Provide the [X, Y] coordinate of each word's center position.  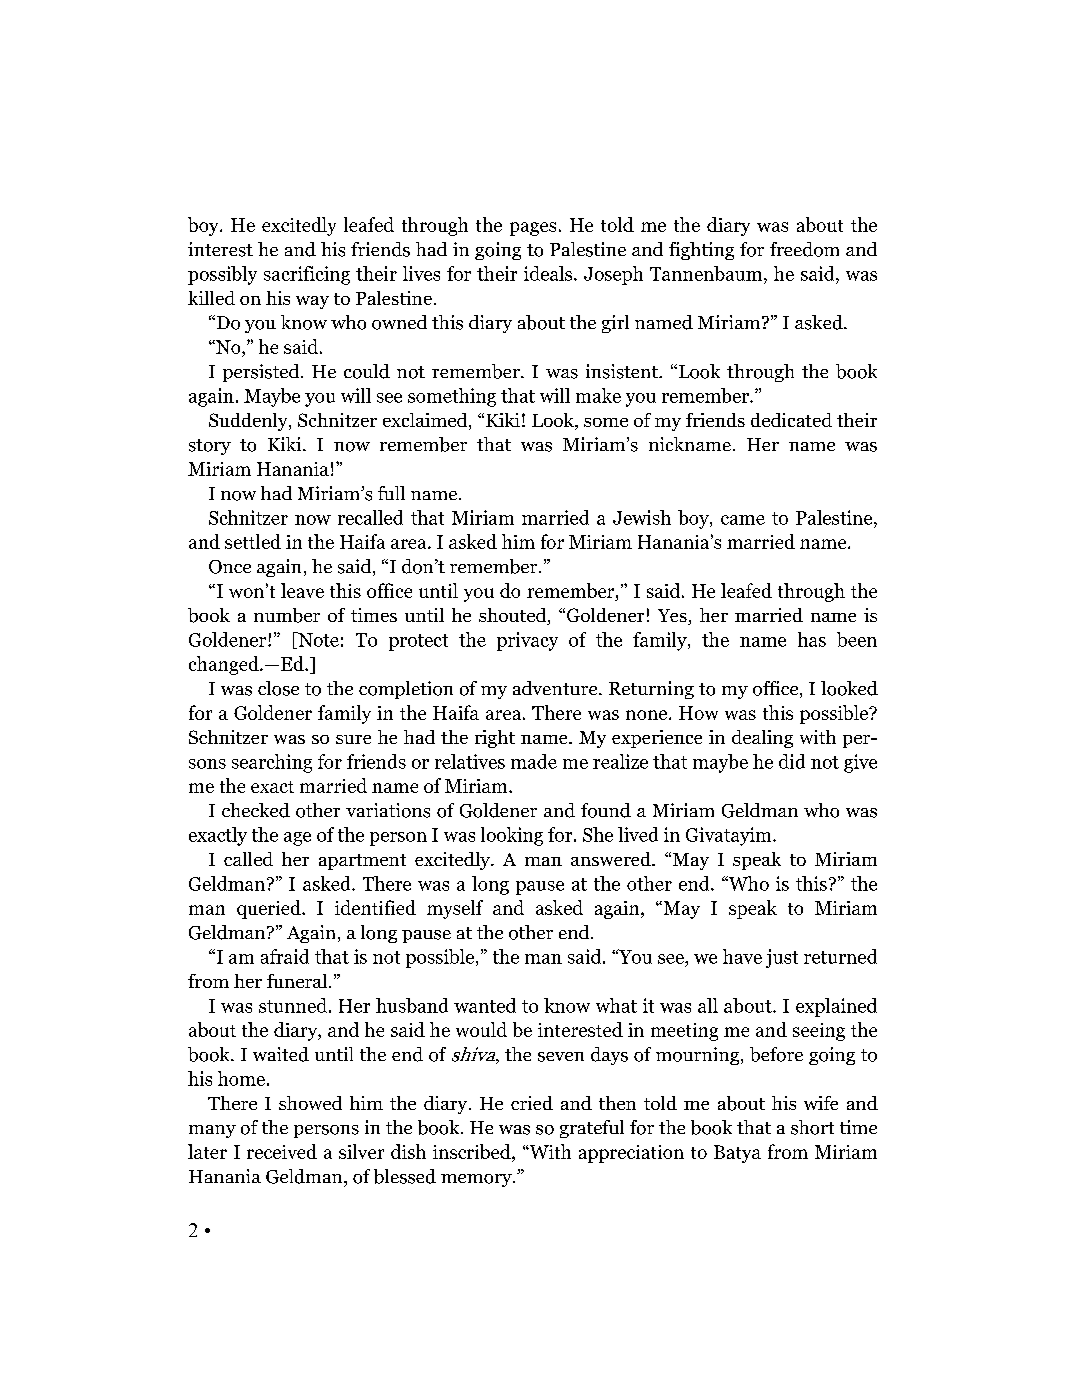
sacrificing [307, 275]
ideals [549, 273]
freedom [804, 249]
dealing [762, 739]
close [278, 688]
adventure [556, 688]
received [282, 1151]
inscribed [473, 1153]
